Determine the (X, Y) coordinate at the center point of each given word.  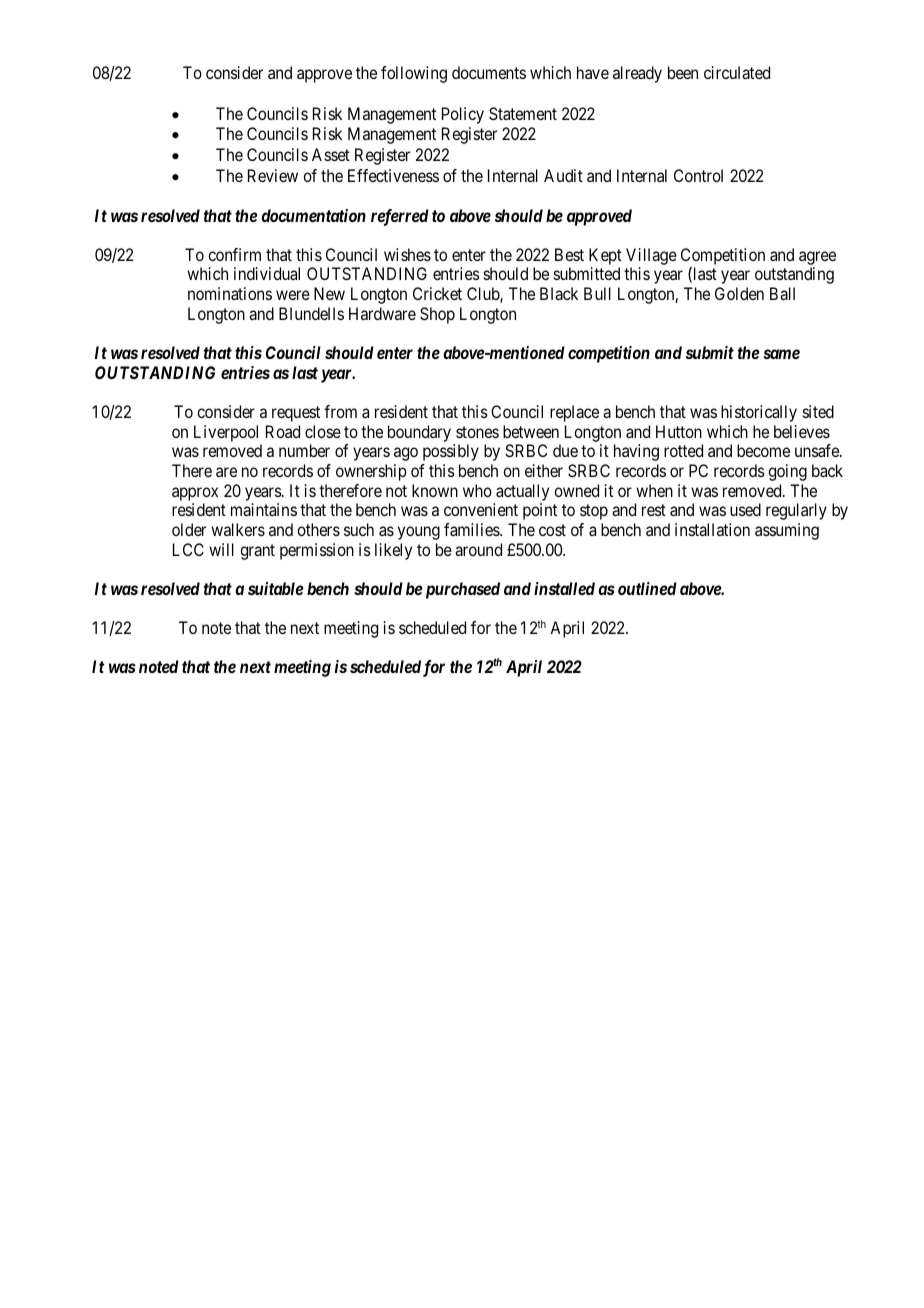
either (544, 470)
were (293, 295)
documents (489, 72)
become (763, 450)
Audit (563, 175)
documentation (313, 215)
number (304, 450)
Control (698, 175)
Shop (437, 315)
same (781, 354)
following (414, 74)
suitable (276, 588)
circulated (737, 72)
